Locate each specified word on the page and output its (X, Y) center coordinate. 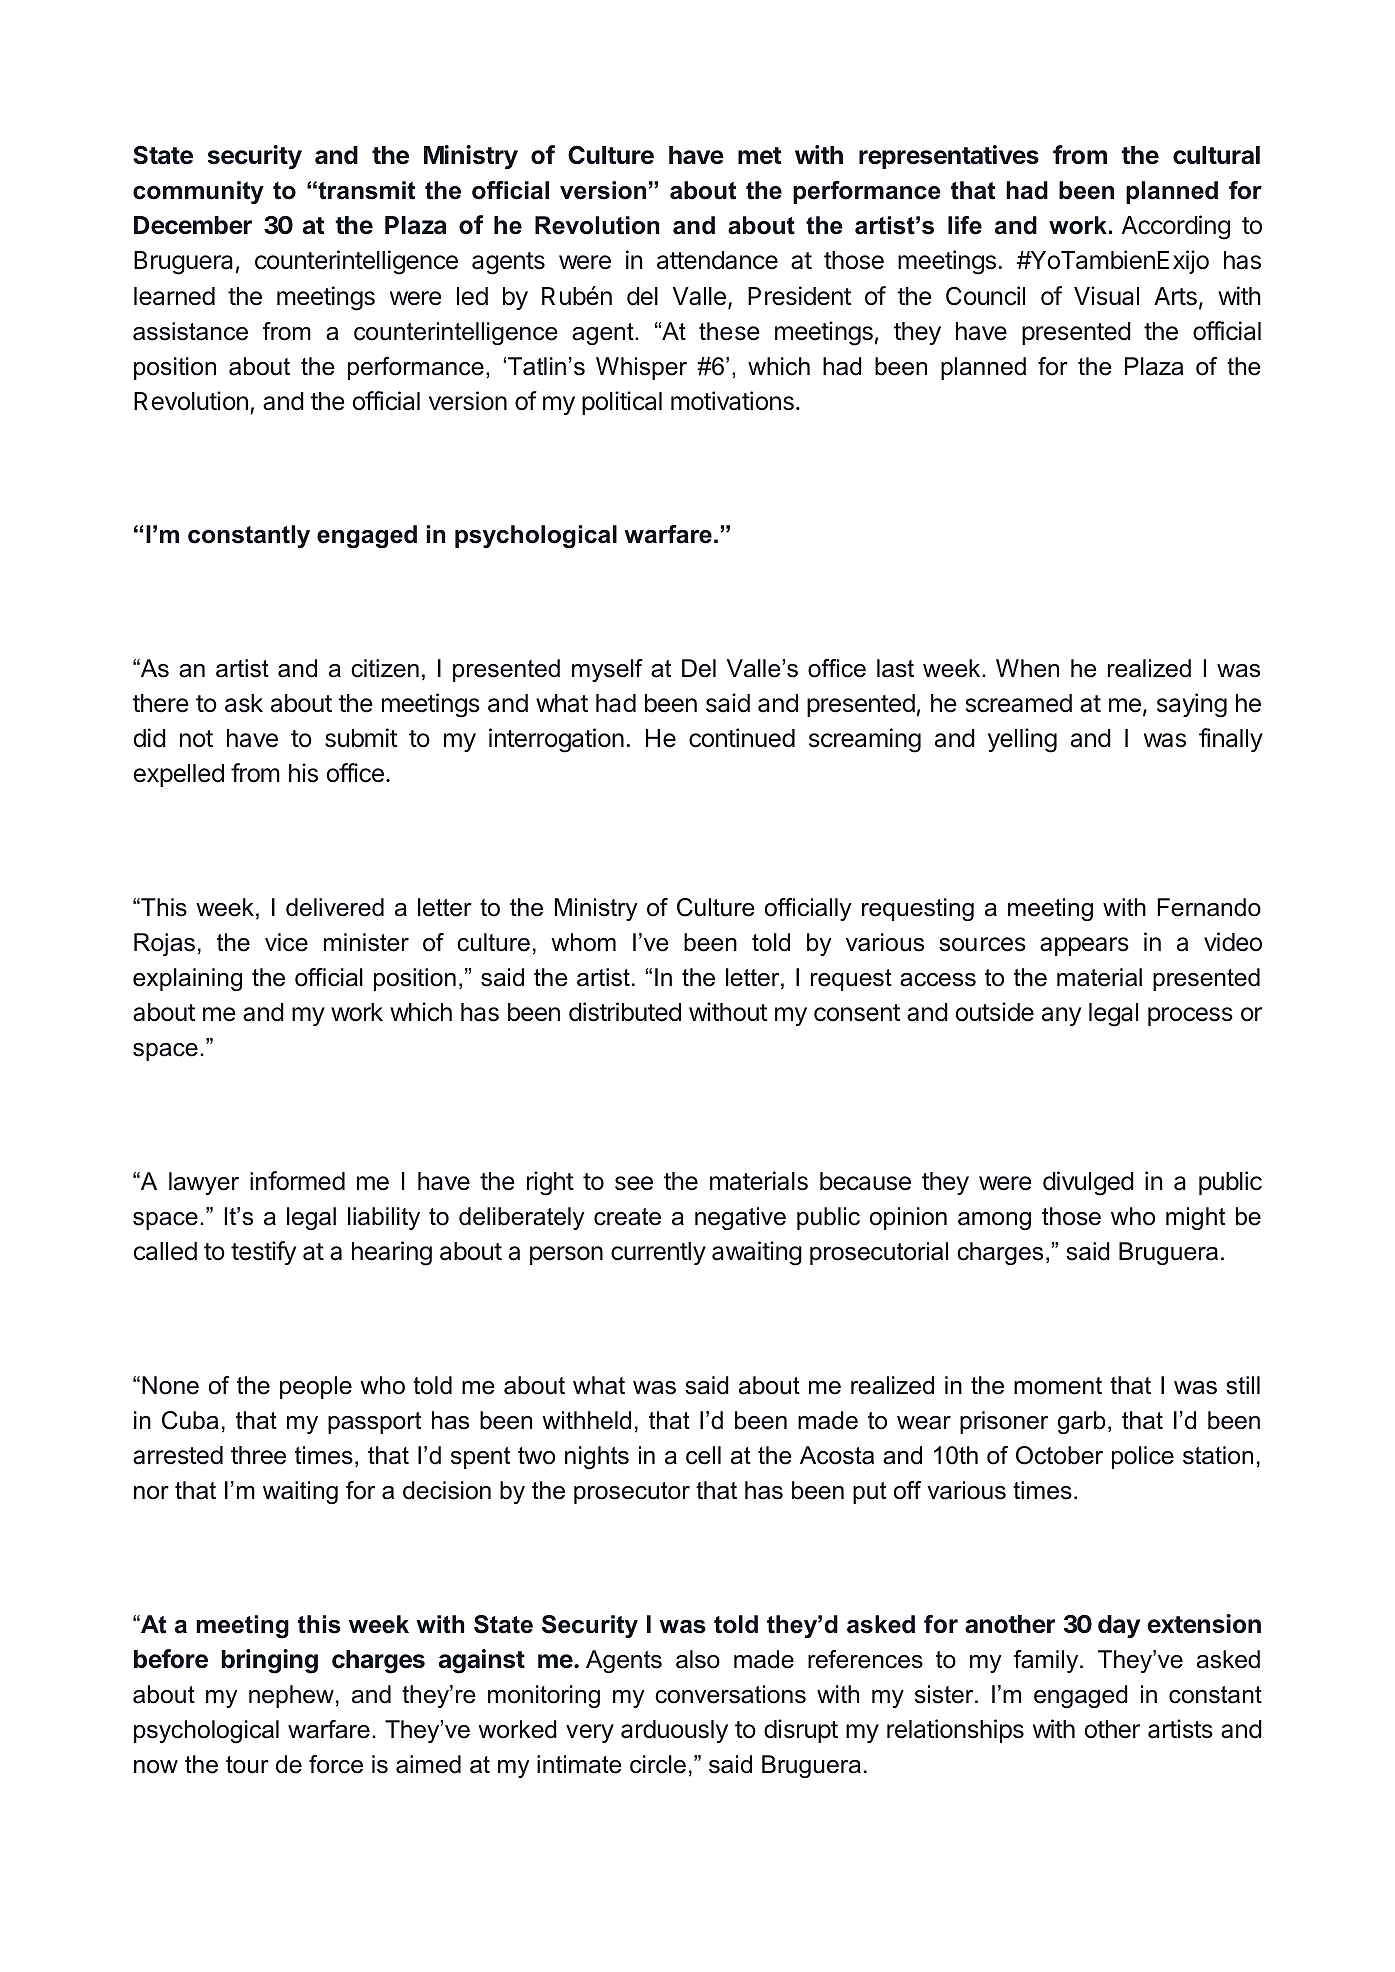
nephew (291, 1696)
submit (361, 738)
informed (297, 1181)
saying (1192, 705)
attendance (717, 260)
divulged (1088, 1183)
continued (742, 738)
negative (740, 1218)
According (1176, 227)
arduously (674, 1731)
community (198, 192)
